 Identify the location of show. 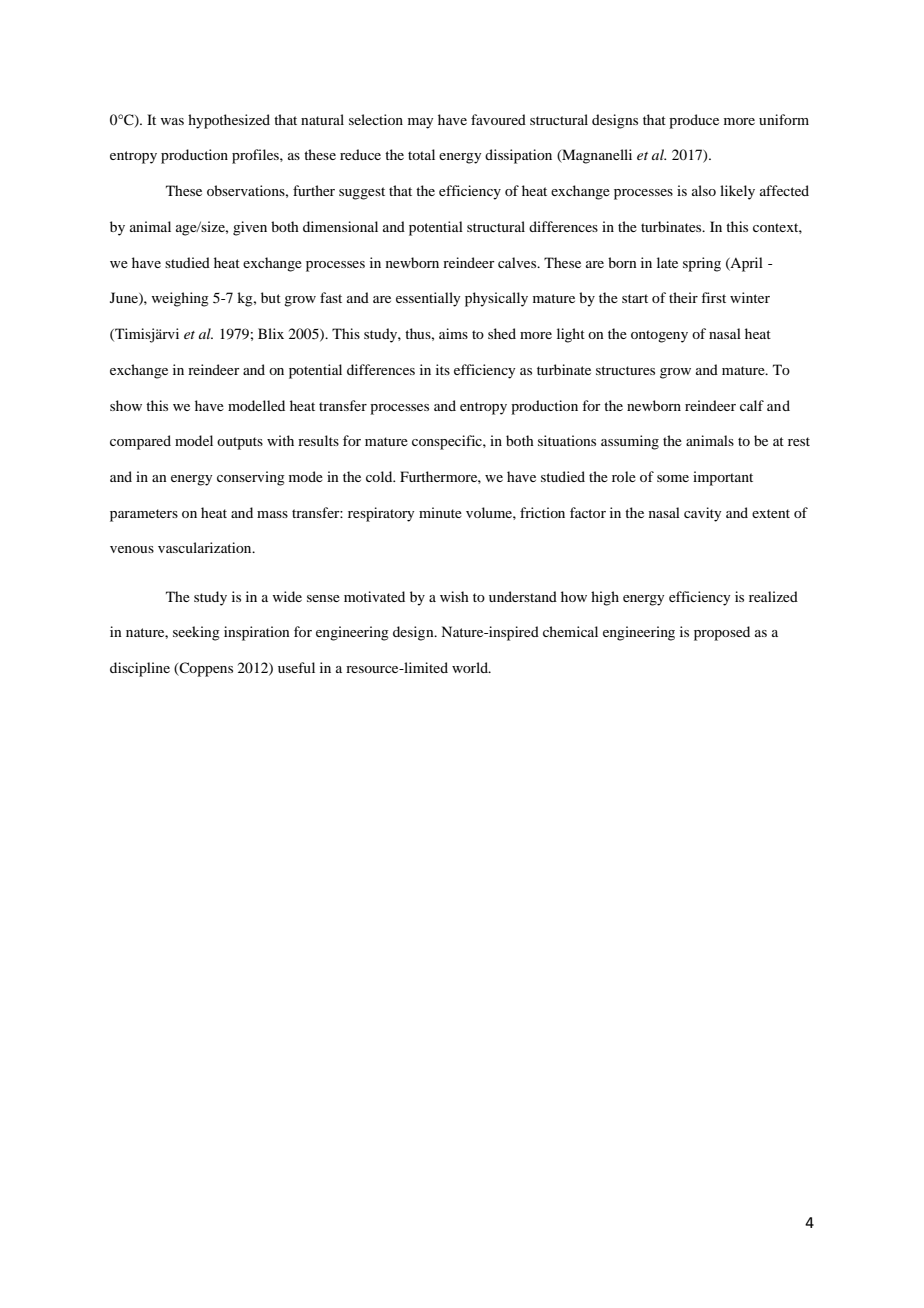
(126, 405).
